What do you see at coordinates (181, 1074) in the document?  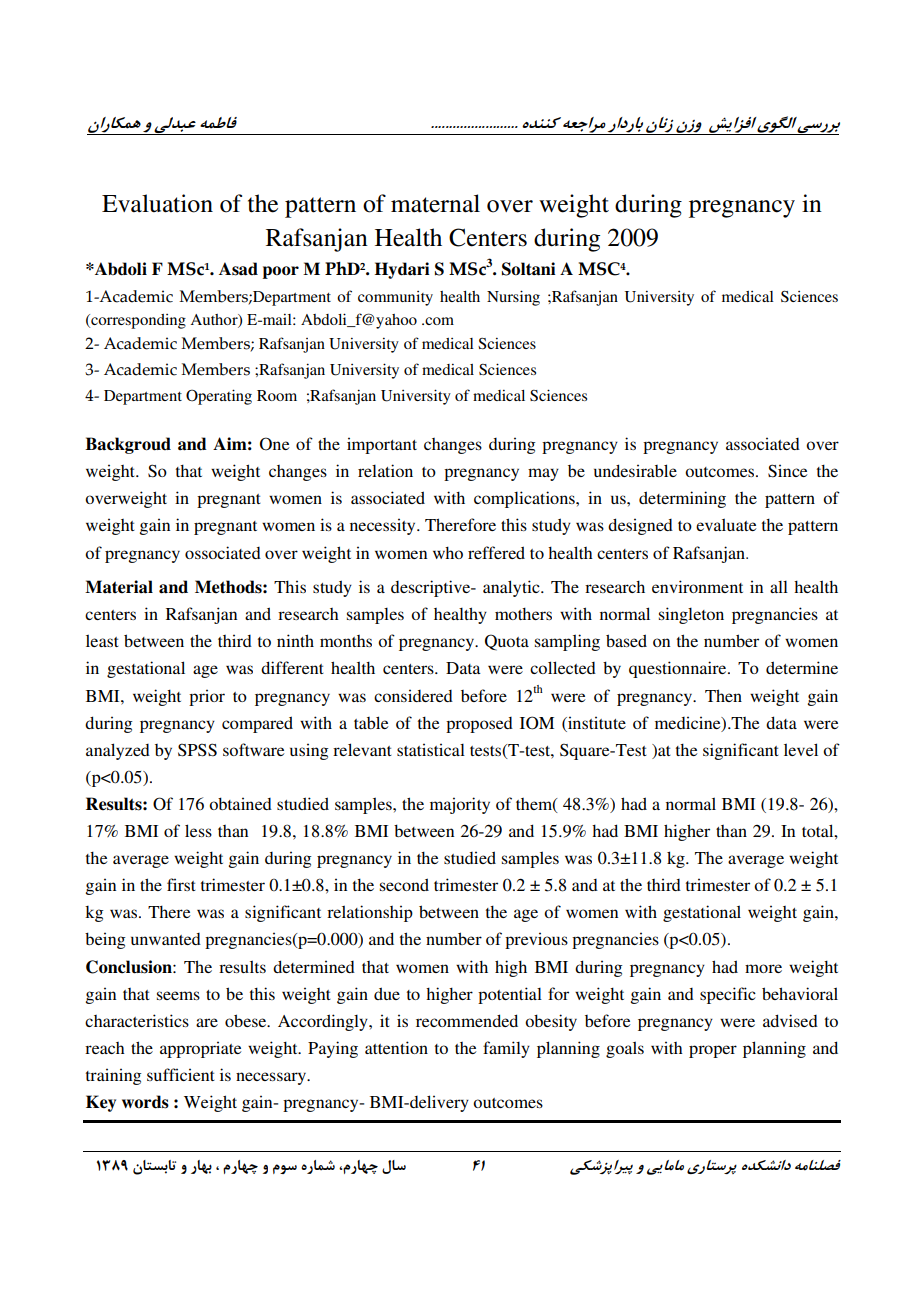 I see `sufficient` at bounding box center [181, 1074].
